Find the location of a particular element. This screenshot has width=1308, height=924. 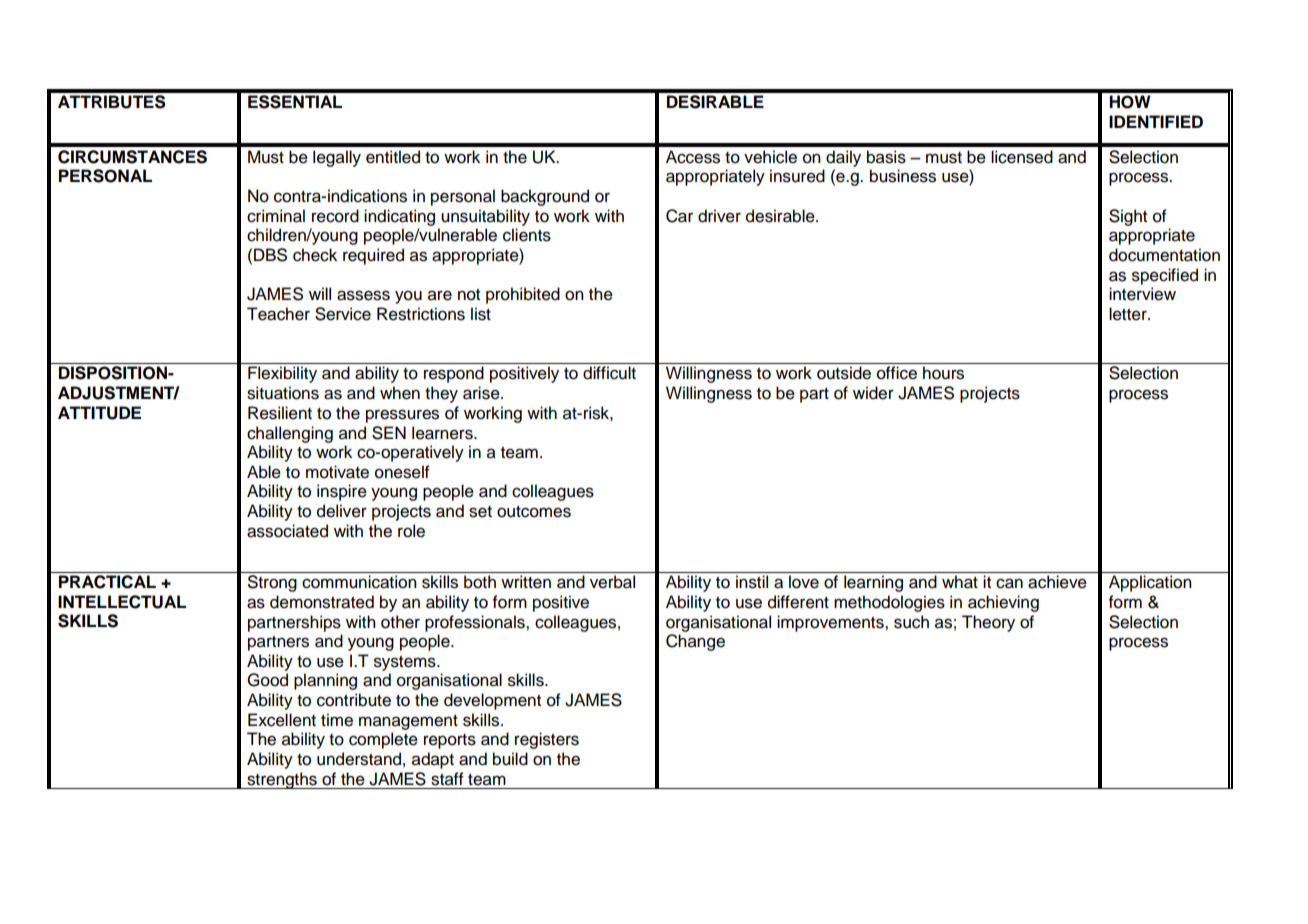

CIRCUMSTANCES is located at coordinates (132, 157).
